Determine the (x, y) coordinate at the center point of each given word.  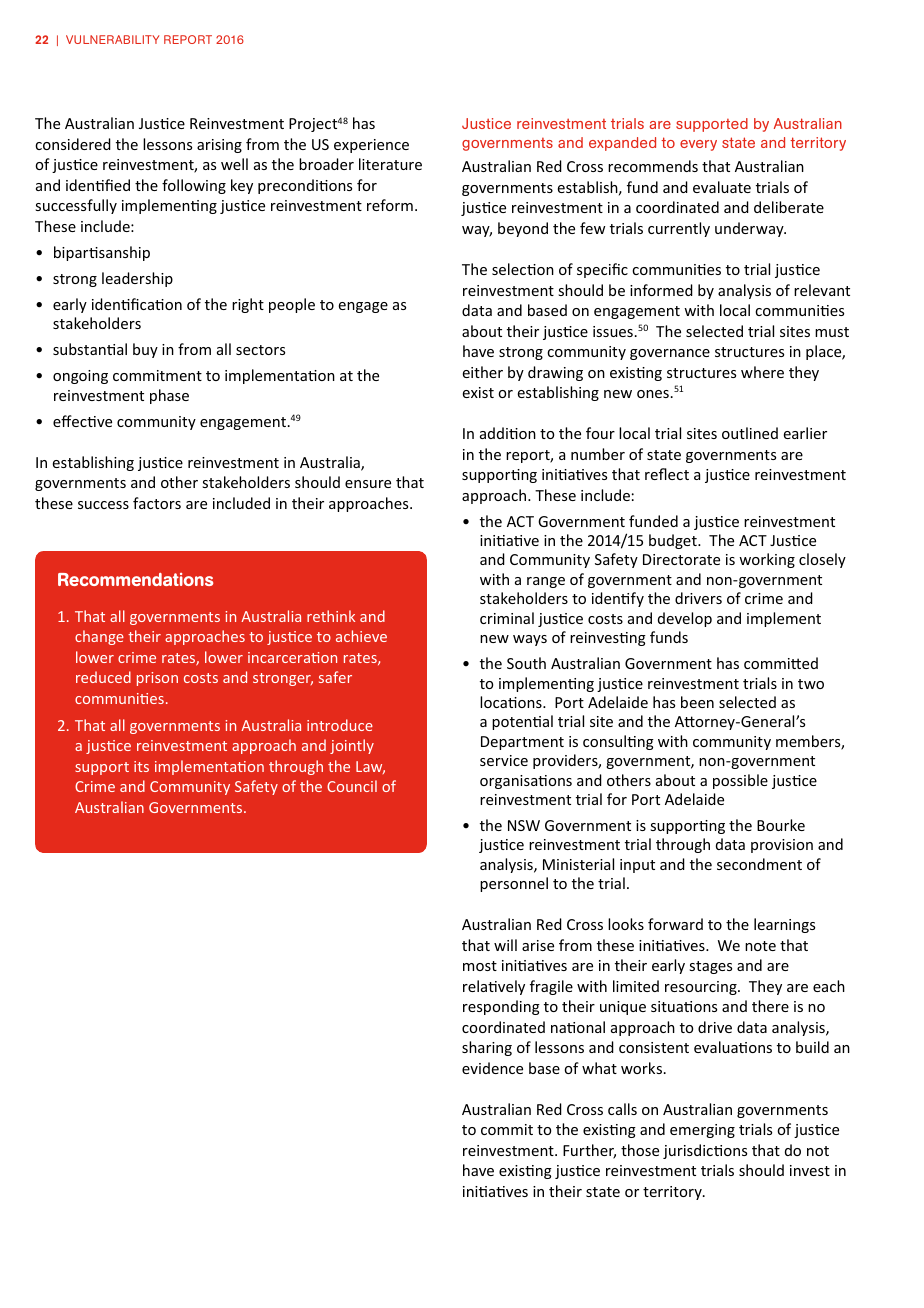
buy (145, 350)
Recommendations (135, 579)
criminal (507, 618)
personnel (514, 884)
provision (782, 846)
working (767, 560)
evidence (492, 1068)
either (483, 372)
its (141, 766)
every (698, 145)
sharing (487, 1048)
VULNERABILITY (112, 39)
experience (371, 146)
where (762, 372)
